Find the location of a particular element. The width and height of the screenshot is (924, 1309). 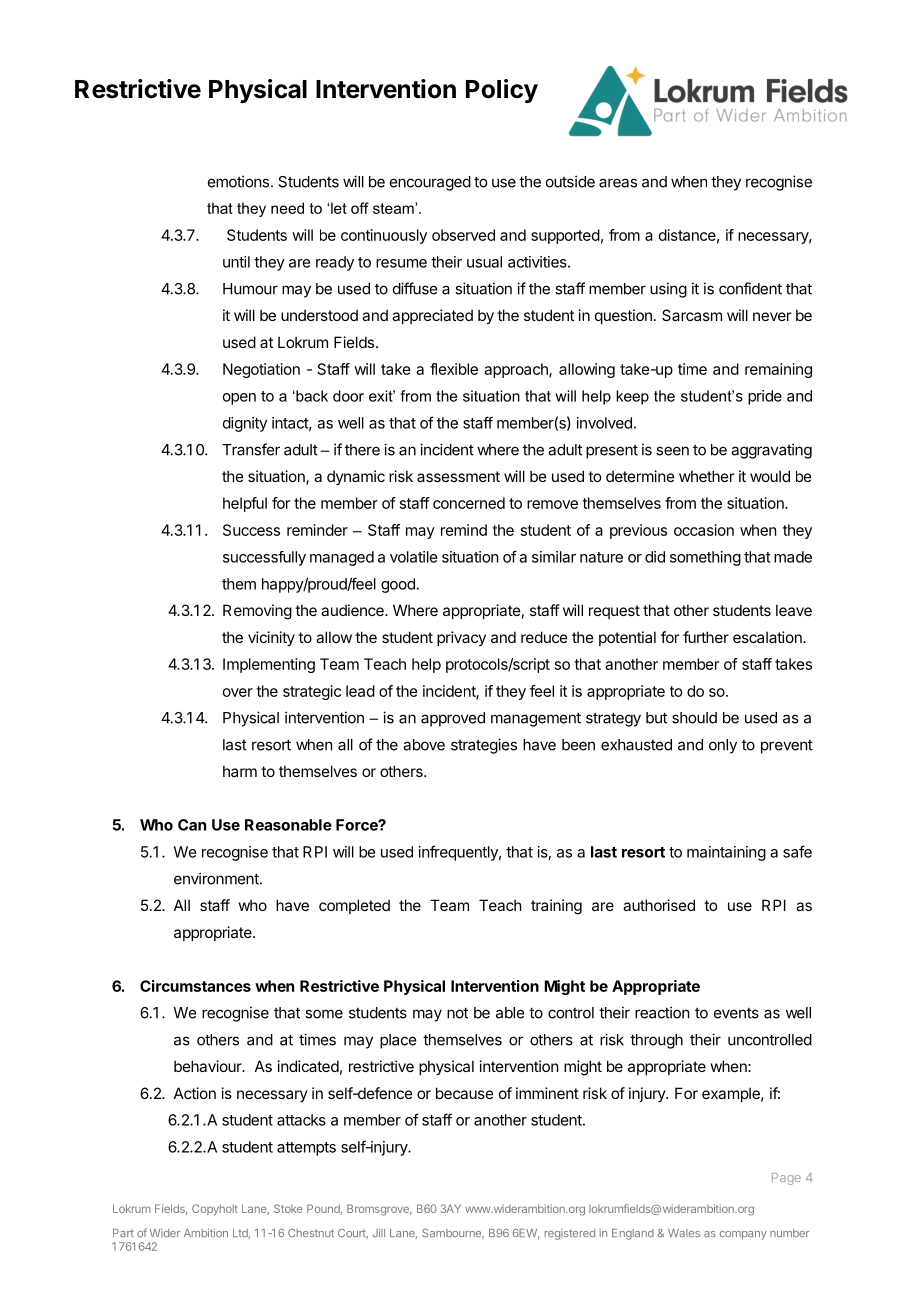

Policy is located at coordinates (502, 91).
